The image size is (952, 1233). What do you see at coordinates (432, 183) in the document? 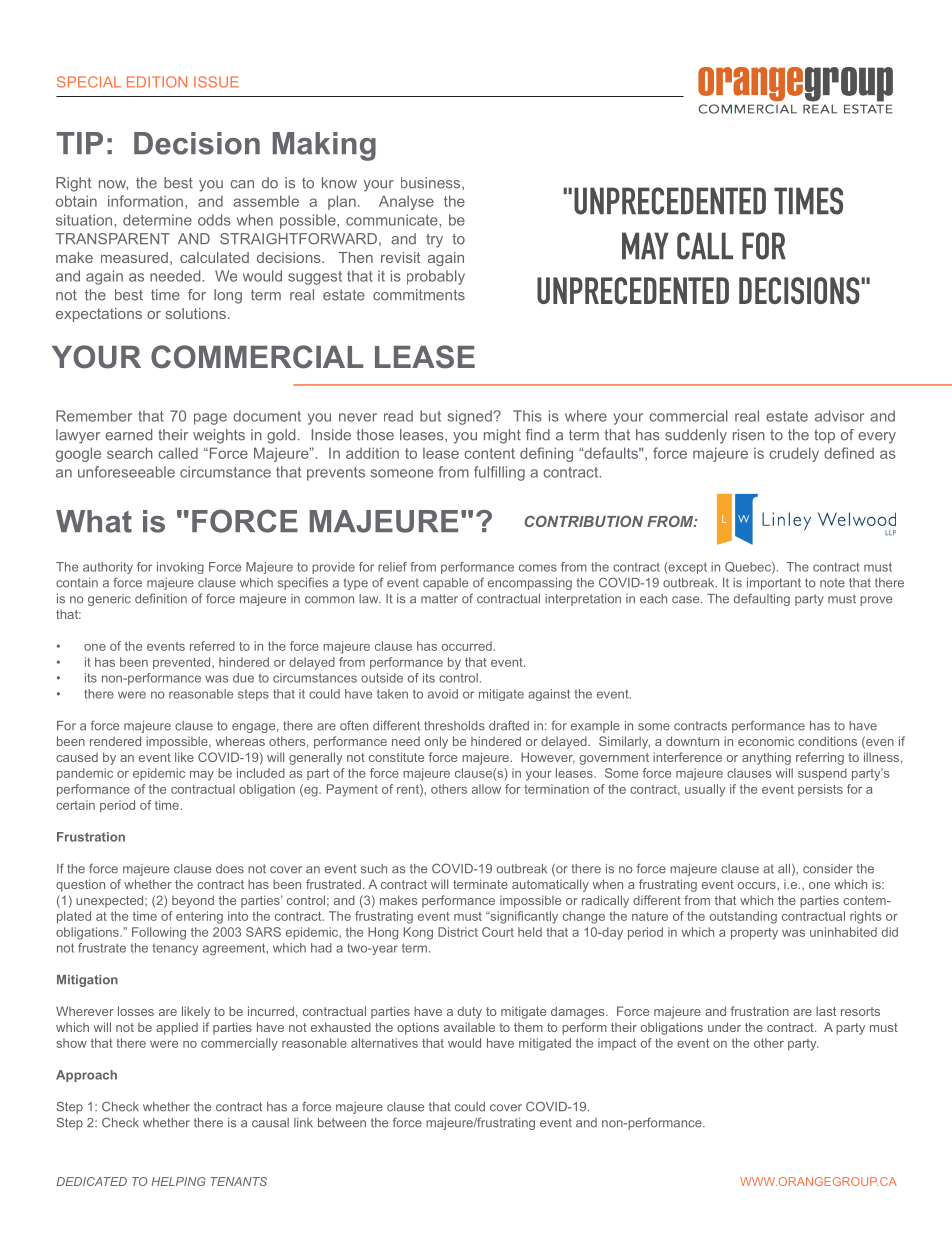
I see `business` at bounding box center [432, 183].
